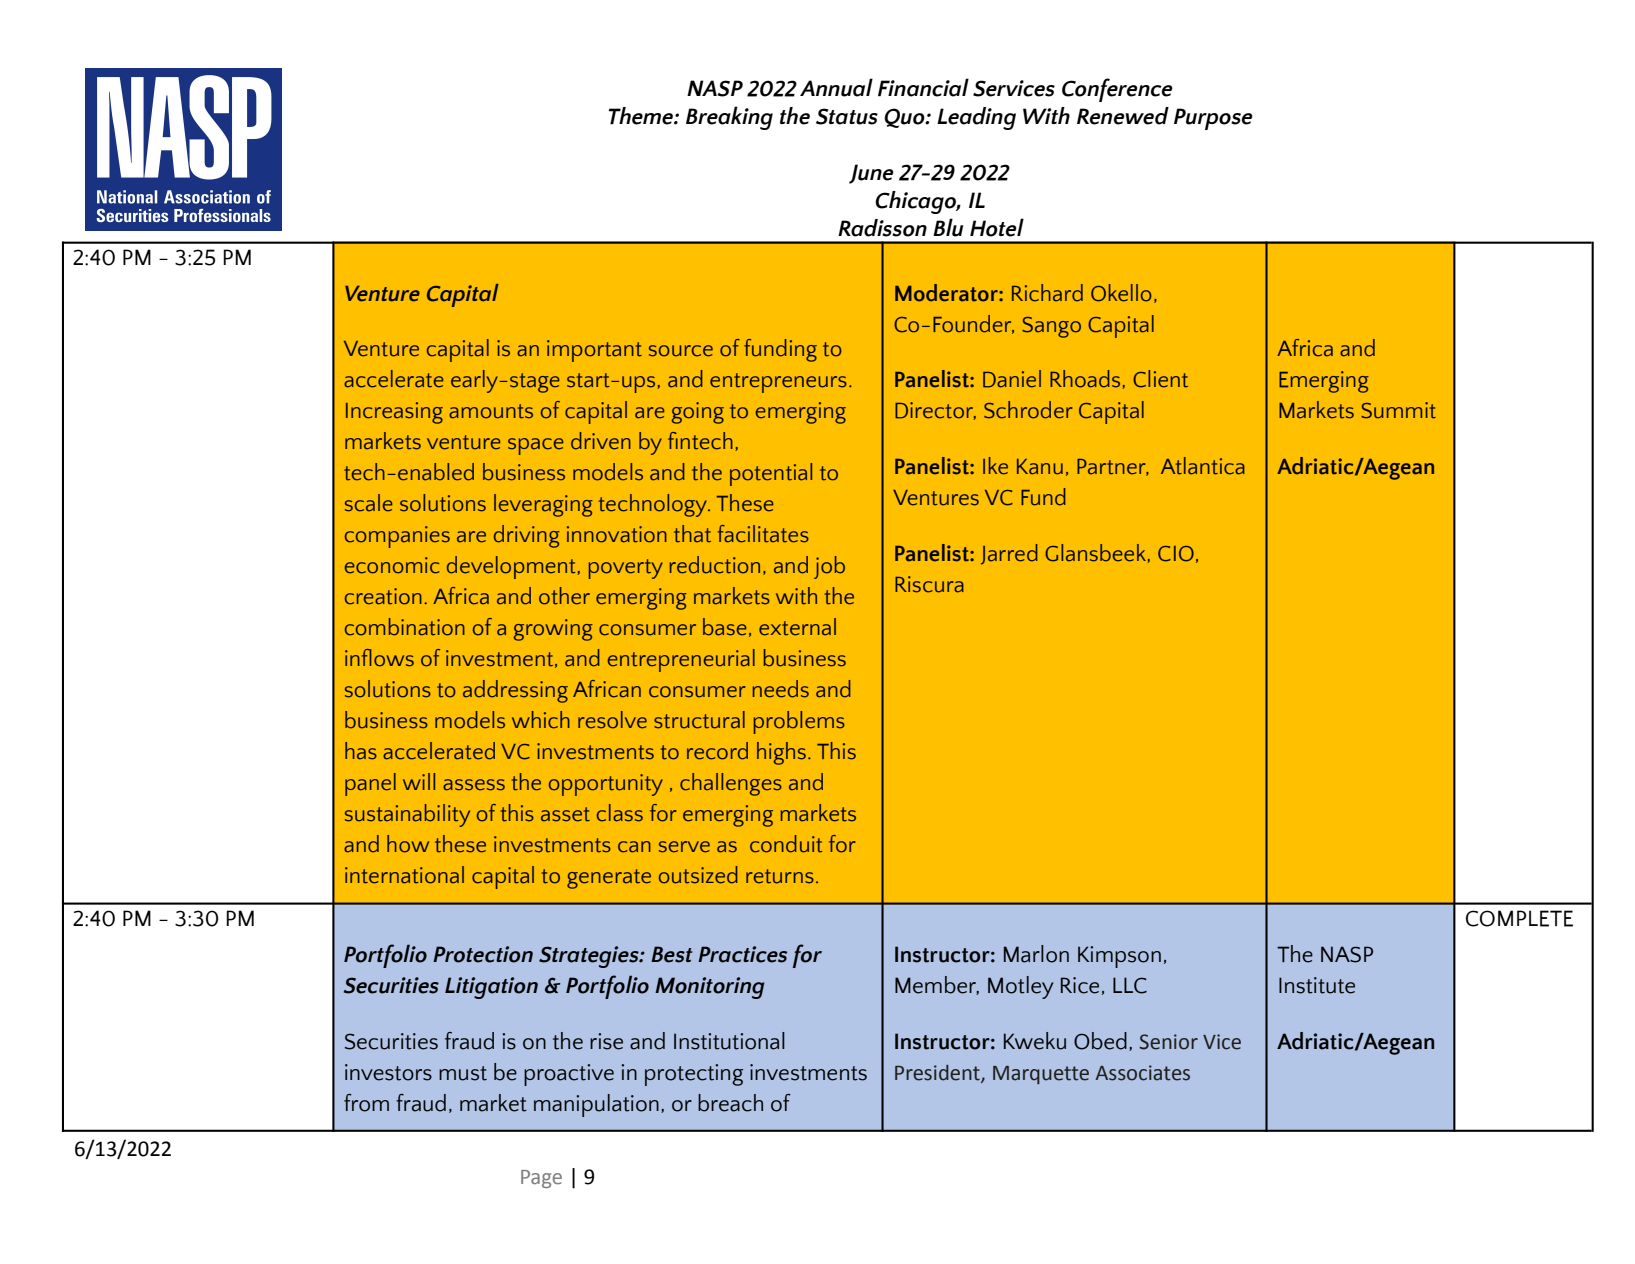  I want to click on Purpose, so click(1213, 119).
